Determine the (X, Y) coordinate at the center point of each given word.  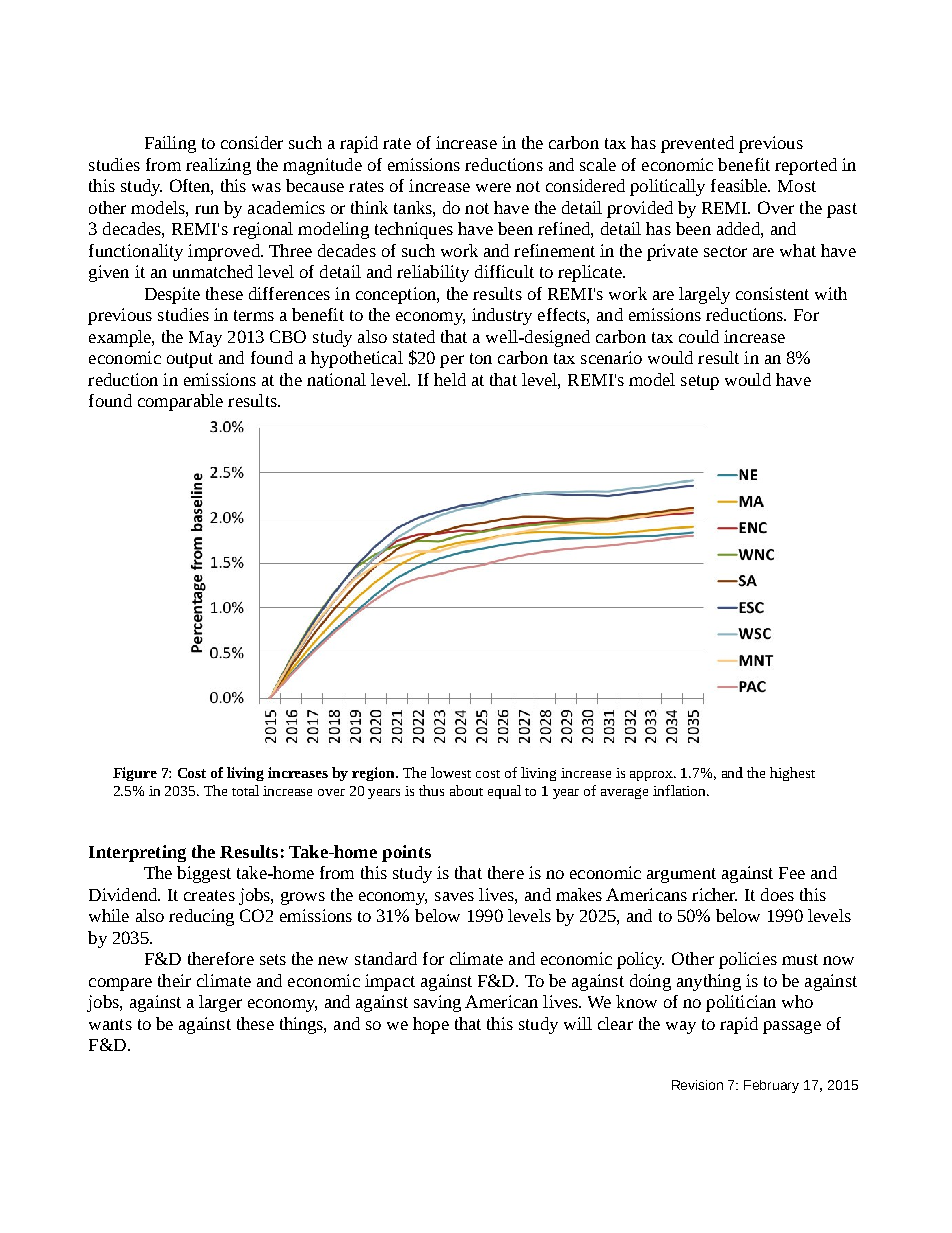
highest (792, 774)
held (450, 379)
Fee (792, 873)
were (493, 187)
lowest (451, 772)
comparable (180, 402)
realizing (218, 166)
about (466, 790)
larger (220, 1003)
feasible (740, 185)
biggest (204, 874)
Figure (135, 774)
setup (700, 382)
